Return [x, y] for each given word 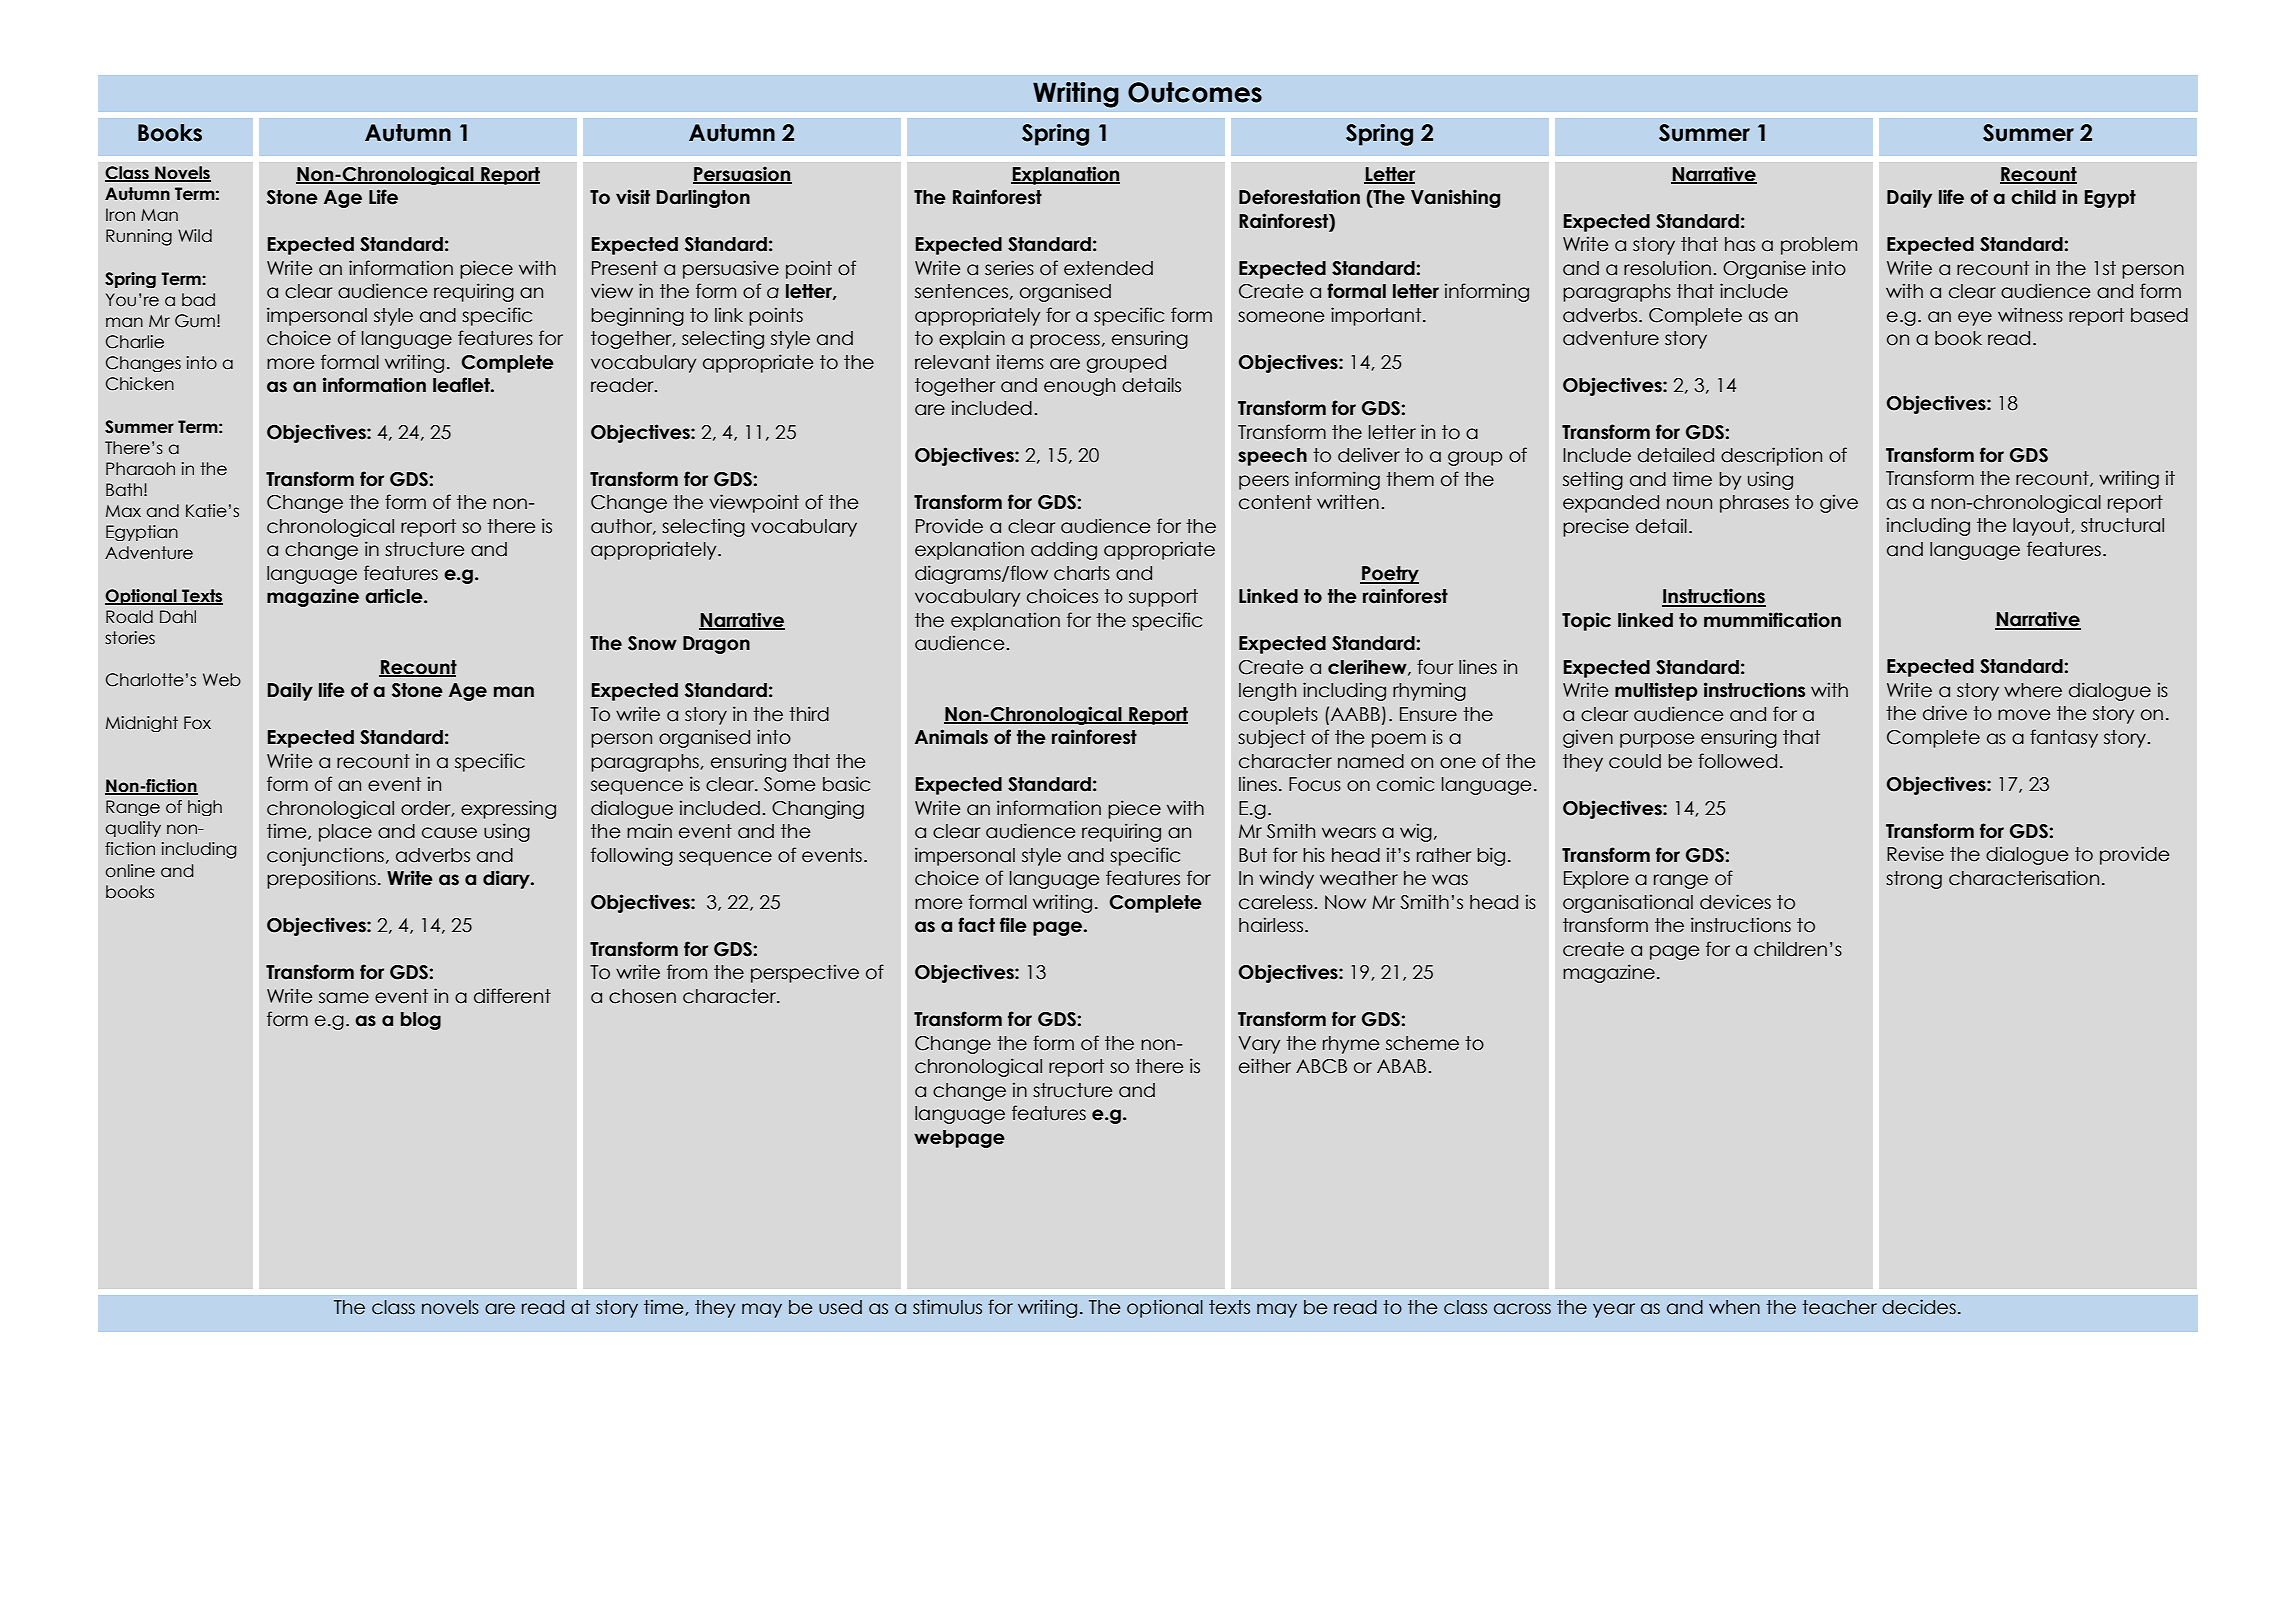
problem [1819, 246]
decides [1919, 1307]
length [1267, 692]
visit [633, 197]
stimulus [947, 1307]
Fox [197, 723]
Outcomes [1195, 92]
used [840, 1307]
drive [1945, 713]
